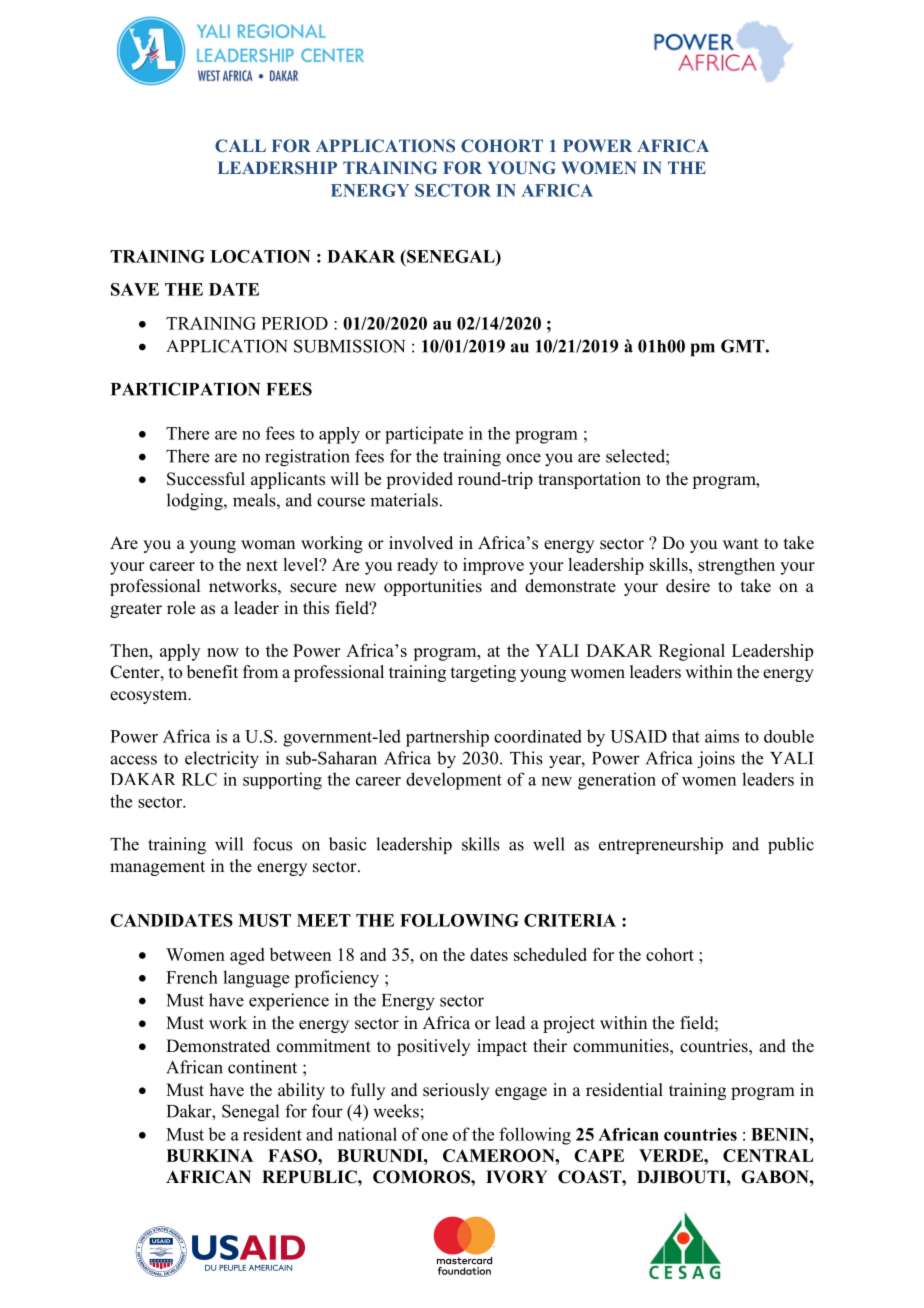 The image size is (924, 1308). Describe the element at coordinates (740, 543) in the screenshot. I see `want` at that location.
